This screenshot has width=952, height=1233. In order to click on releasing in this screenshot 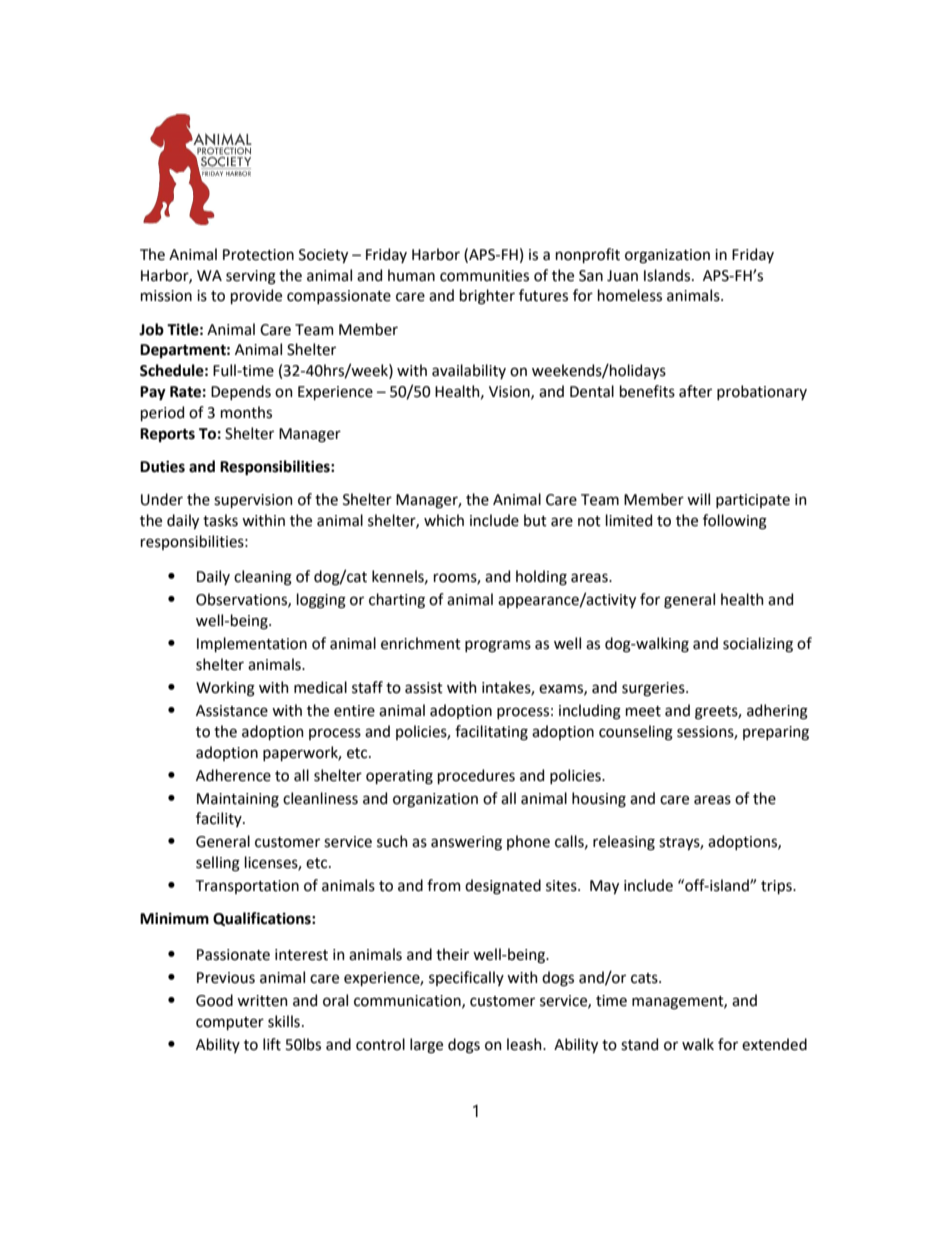, I will do `click(624, 843)`.
